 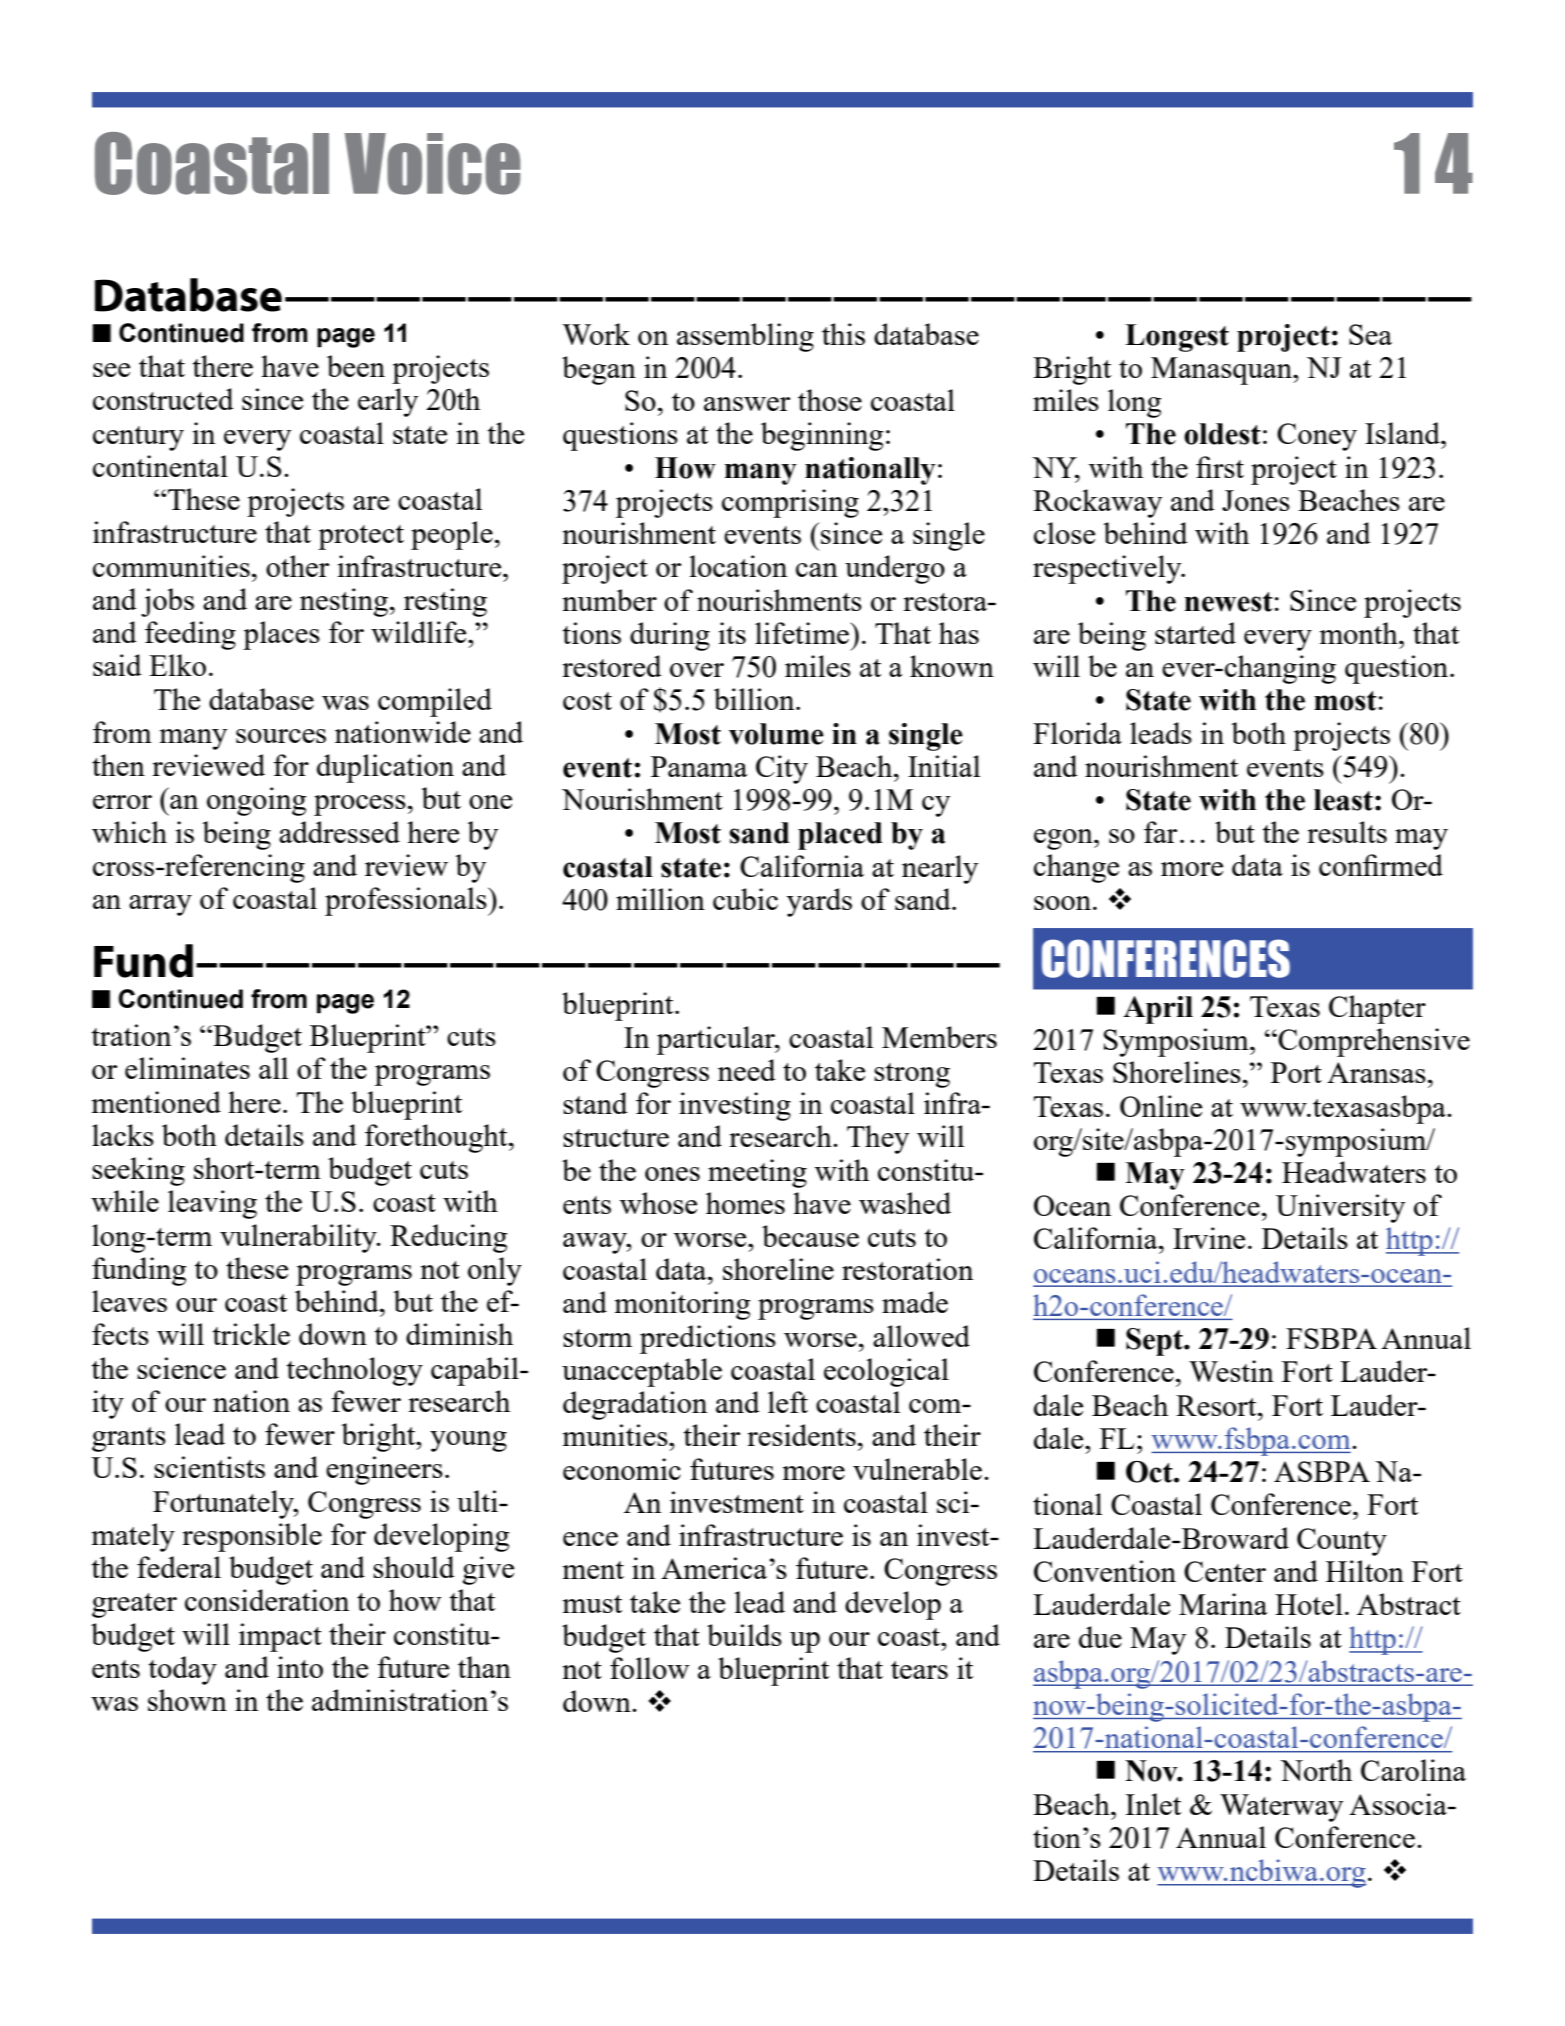 What do you see at coordinates (1222, 434) in the screenshot?
I see `oldest` at bounding box center [1222, 434].
